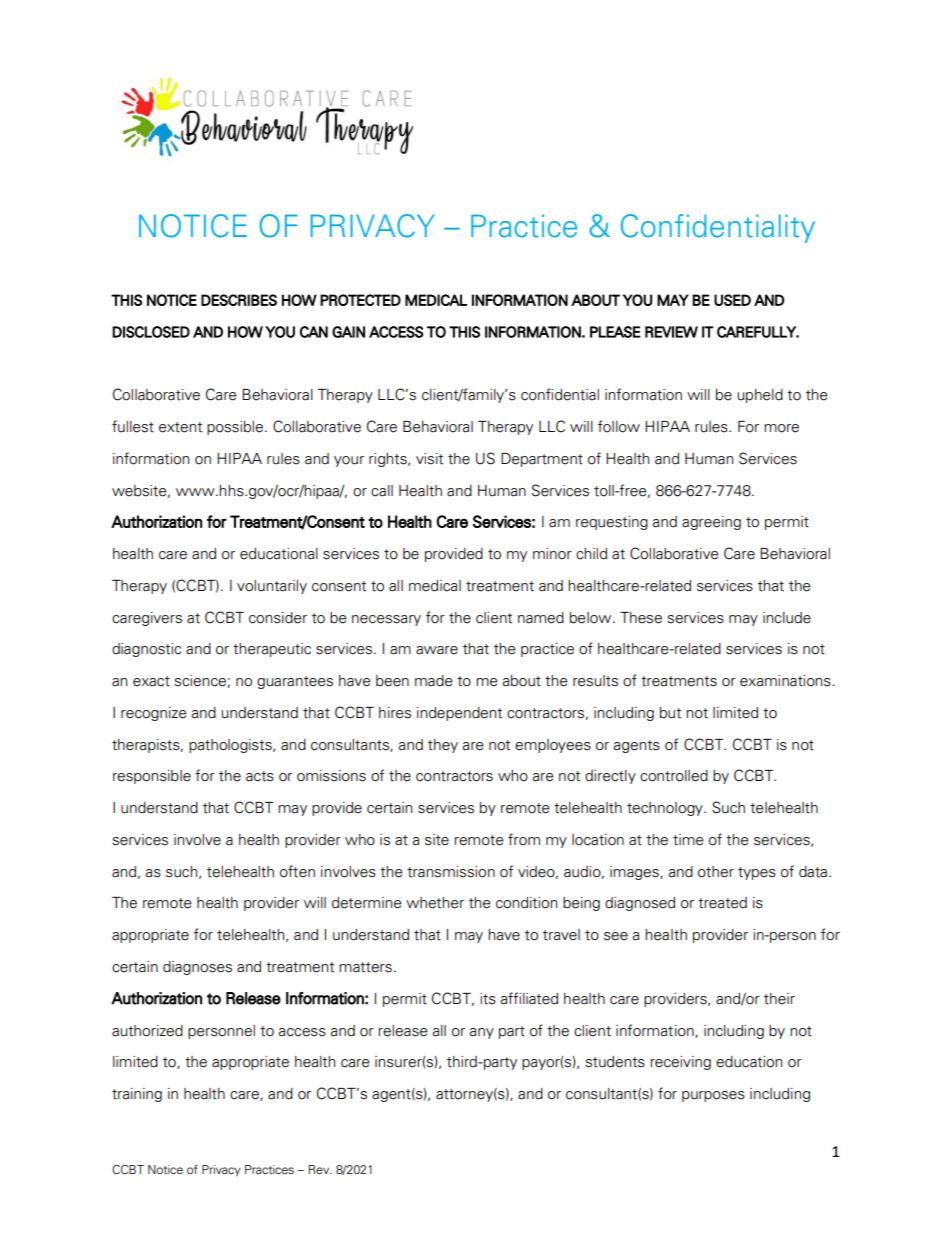  What do you see at coordinates (482, 1033) in the screenshot?
I see `any` at bounding box center [482, 1033].
